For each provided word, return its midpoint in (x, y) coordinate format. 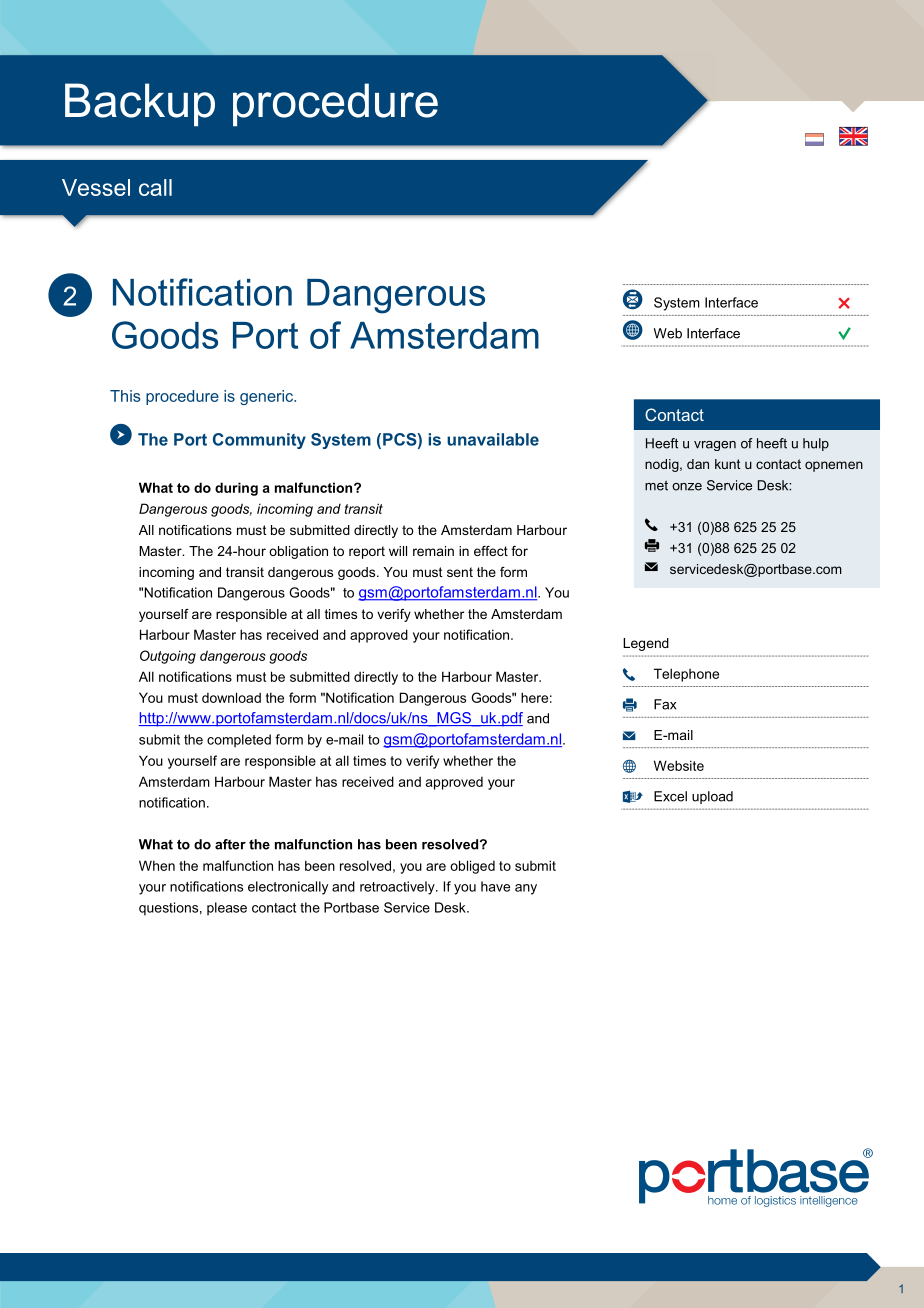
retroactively (398, 888)
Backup (140, 105)
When (157, 865)
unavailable (493, 439)
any (526, 889)
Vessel (96, 187)
